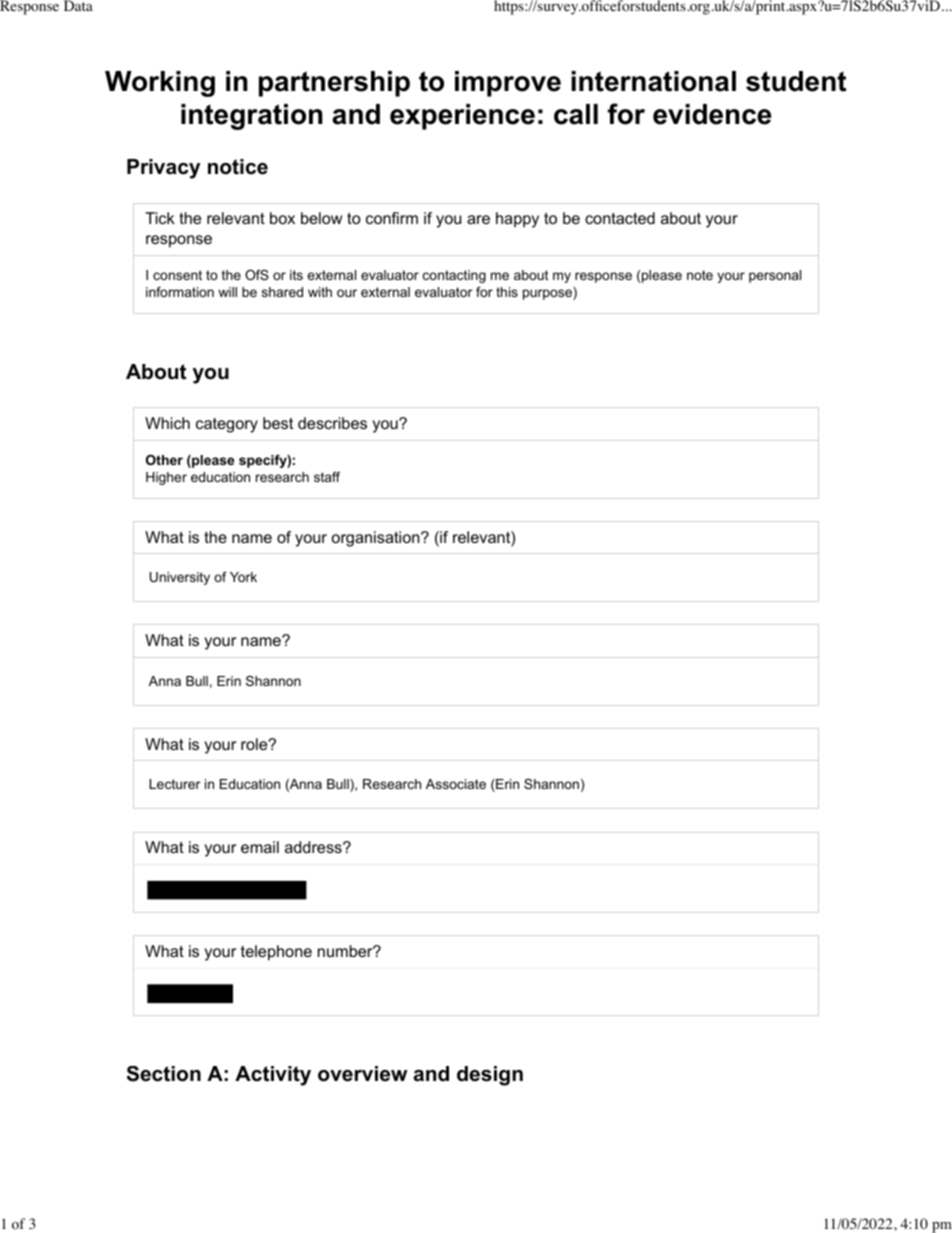 The width and height of the document is (952, 1233). I want to click on Section, so click(164, 1074).
